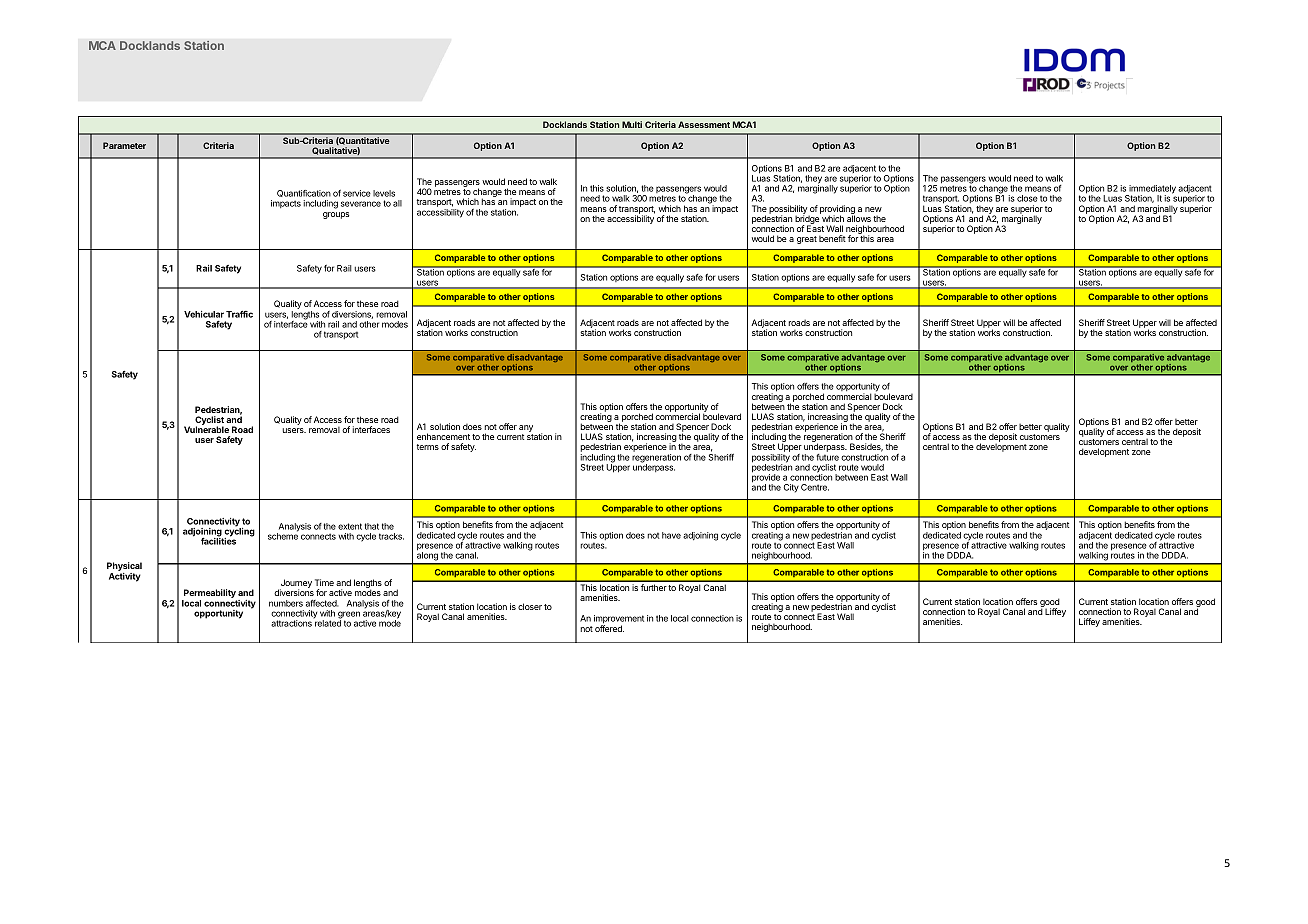 The height and width of the screenshot is (924, 1308). Describe the element at coordinates (632, 124) in the screenshot. I see `Multi` at that location.
